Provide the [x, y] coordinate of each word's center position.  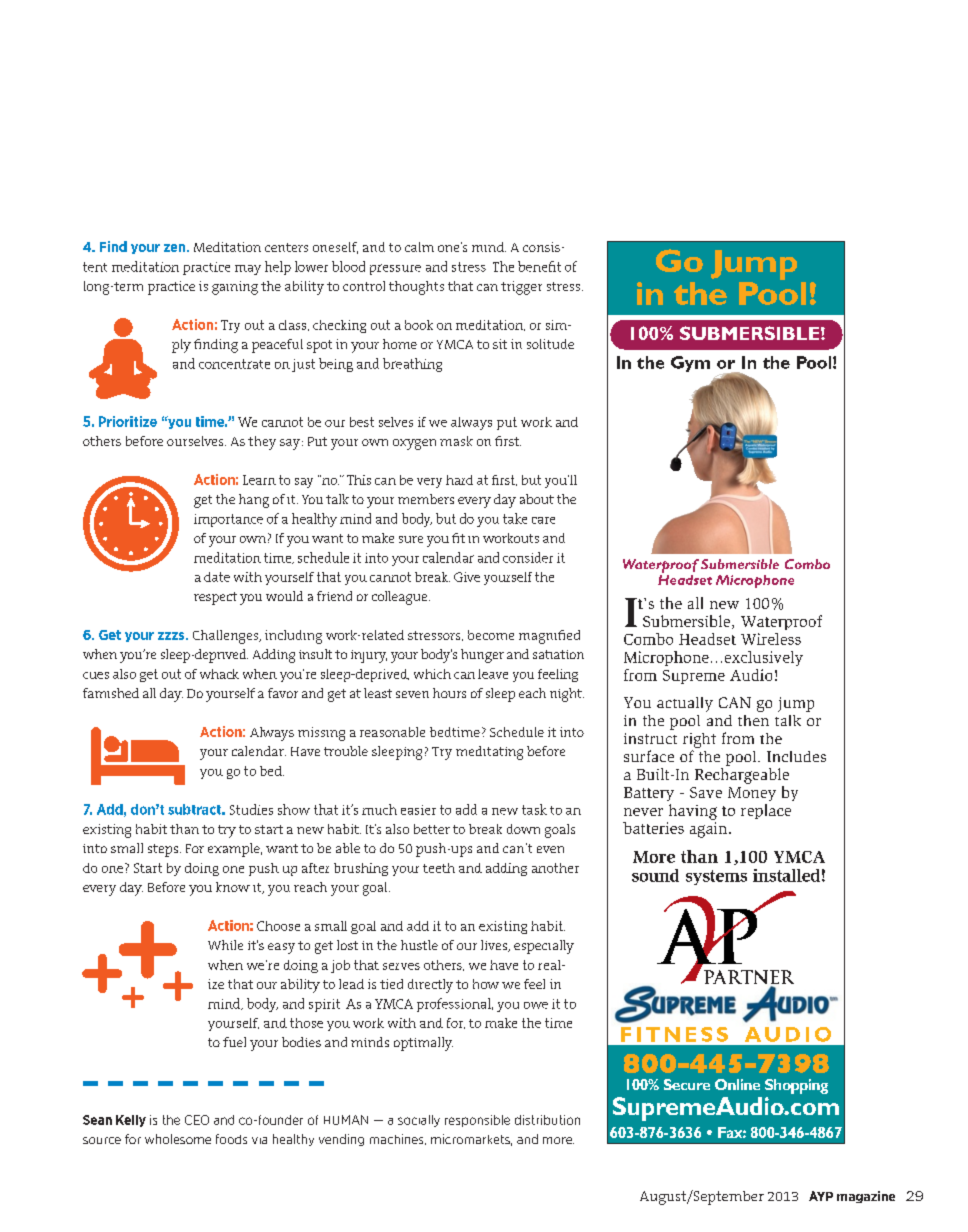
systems [716, 877]
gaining [235, 288]
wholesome [178, 1139]
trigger [521, 288]
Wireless [771, 639]
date [217, 577]
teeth [439, 868]
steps [164, 850]
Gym [690, 364]
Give [467, 577]
